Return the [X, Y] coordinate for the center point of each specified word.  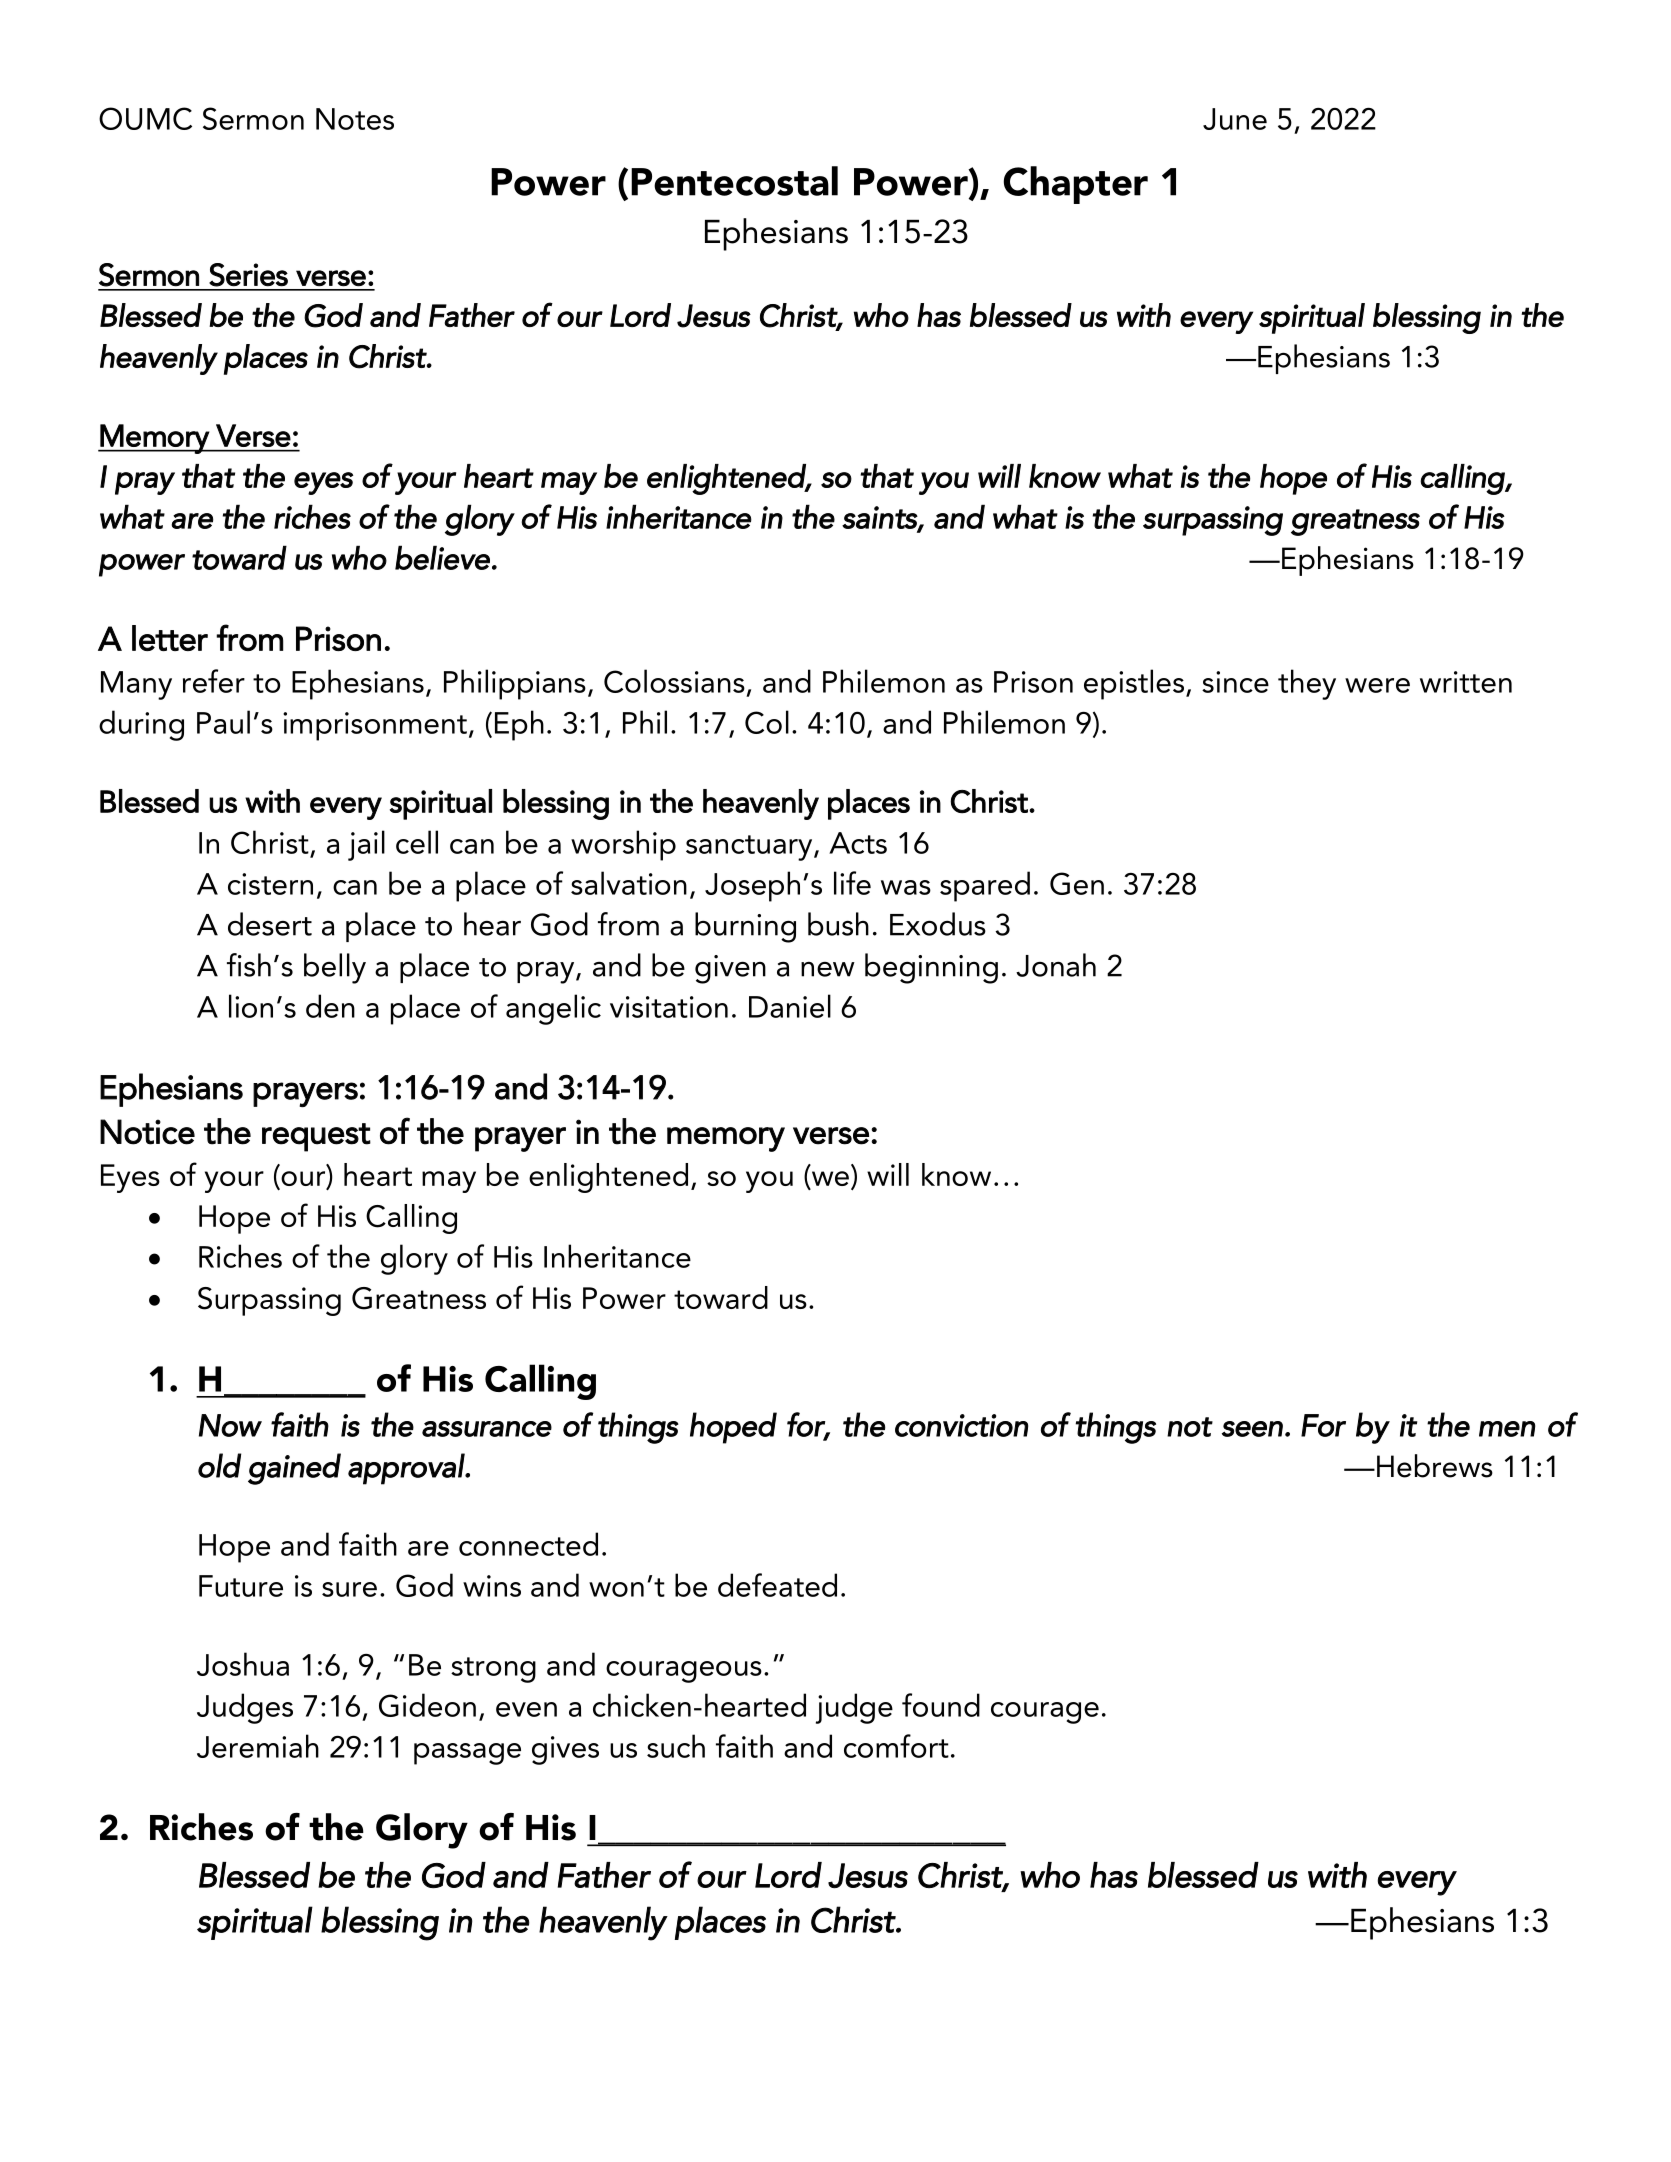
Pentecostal [734, 181]
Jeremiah [258, 1746]
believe [442, 557]
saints [880, 518]
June [1235, 119]
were [1377, 685]
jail [366, 845]
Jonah [1056, 965]
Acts [858, 843]
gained [294, 1469]
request [316, 1137]
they [1307, 684]
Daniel [790, 1006]
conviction [961, 1425]
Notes [355, 119]
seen [1252, 1429]
